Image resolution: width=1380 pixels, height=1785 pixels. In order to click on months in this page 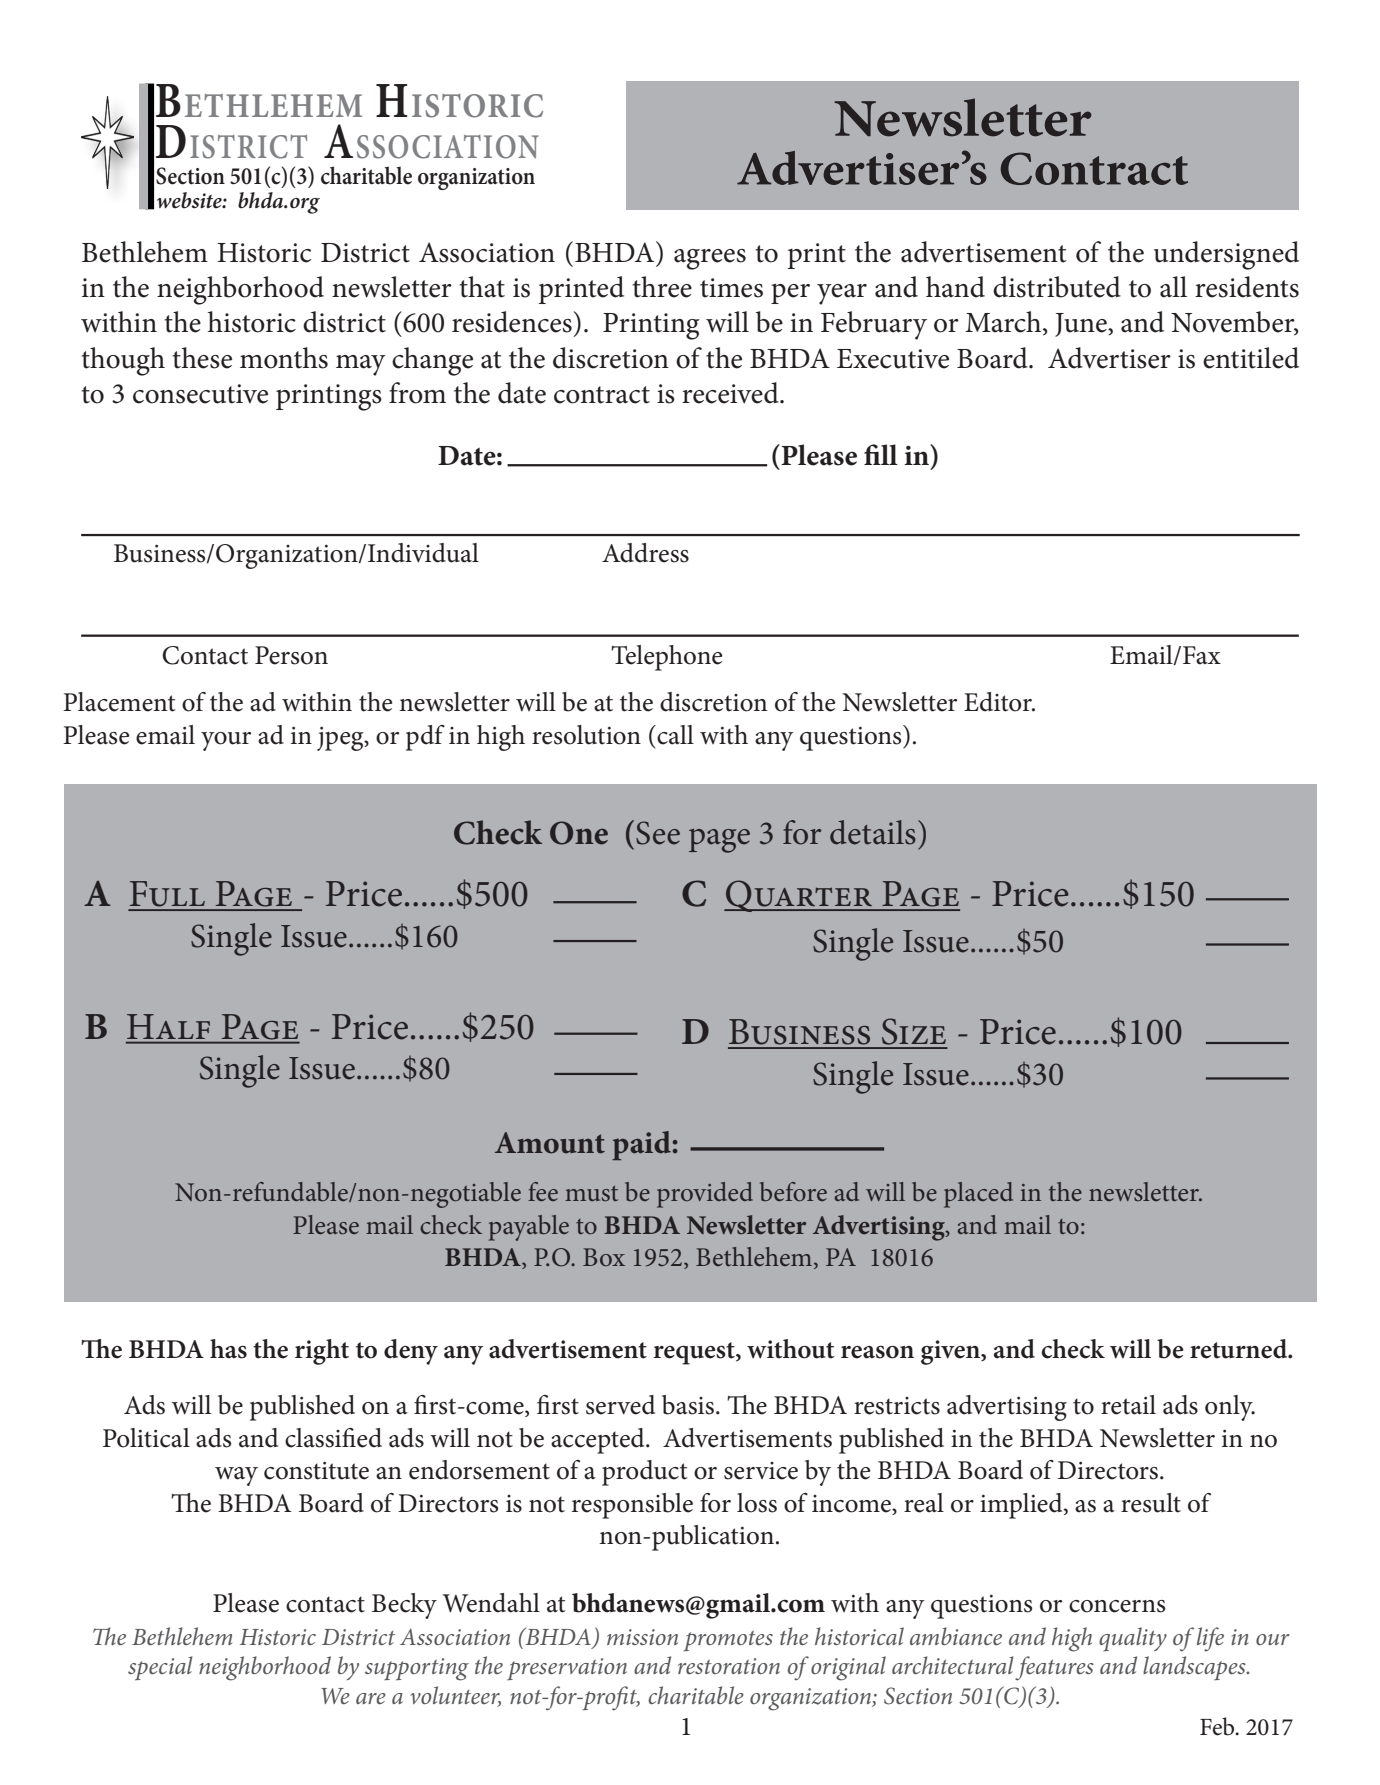, I will do `click(284, 358)`.
